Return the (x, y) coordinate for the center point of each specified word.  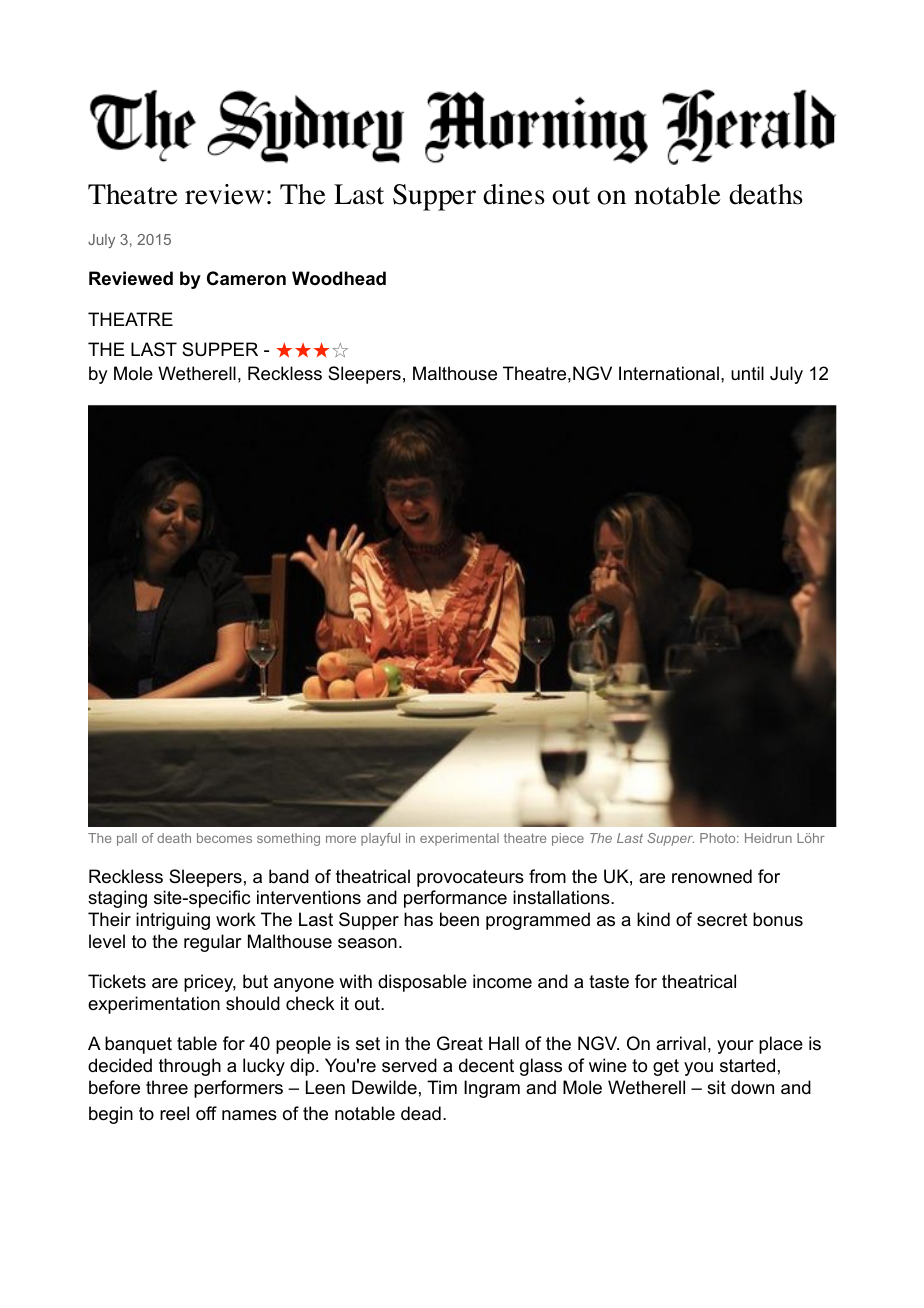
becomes (224, 838)
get (666, 1067)
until (747, 373)
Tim (442, 1087)
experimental (459, 839)
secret (722, 920)
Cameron (246, 278)
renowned (712, 876)
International (669, 373)
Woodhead (339, 278)
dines (514, 194)
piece (568, 839)
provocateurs (470, 878)
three (167, 1087)
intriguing (173, 921)
